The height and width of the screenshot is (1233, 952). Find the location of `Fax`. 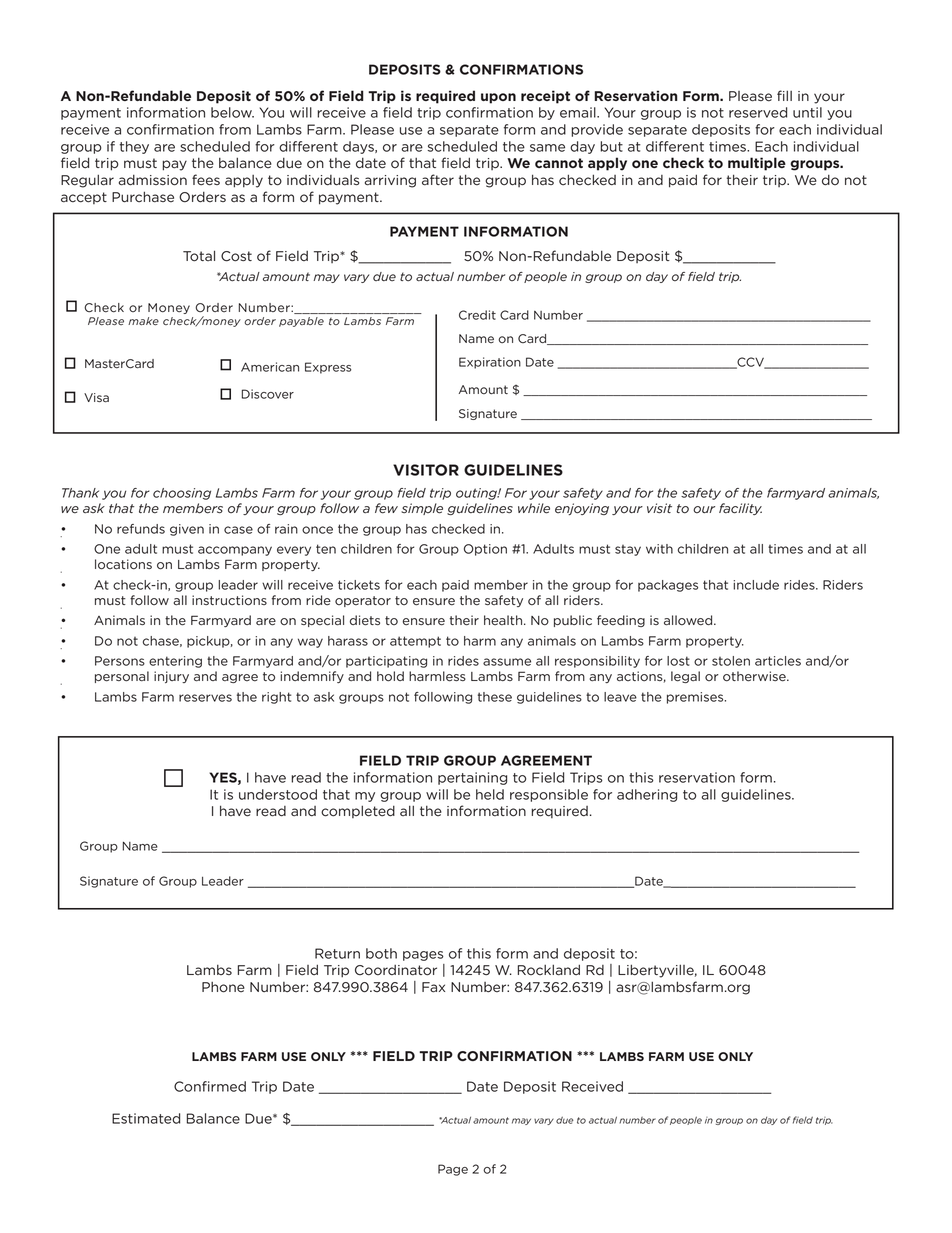

Fax is located at coordinates (433, 987).
